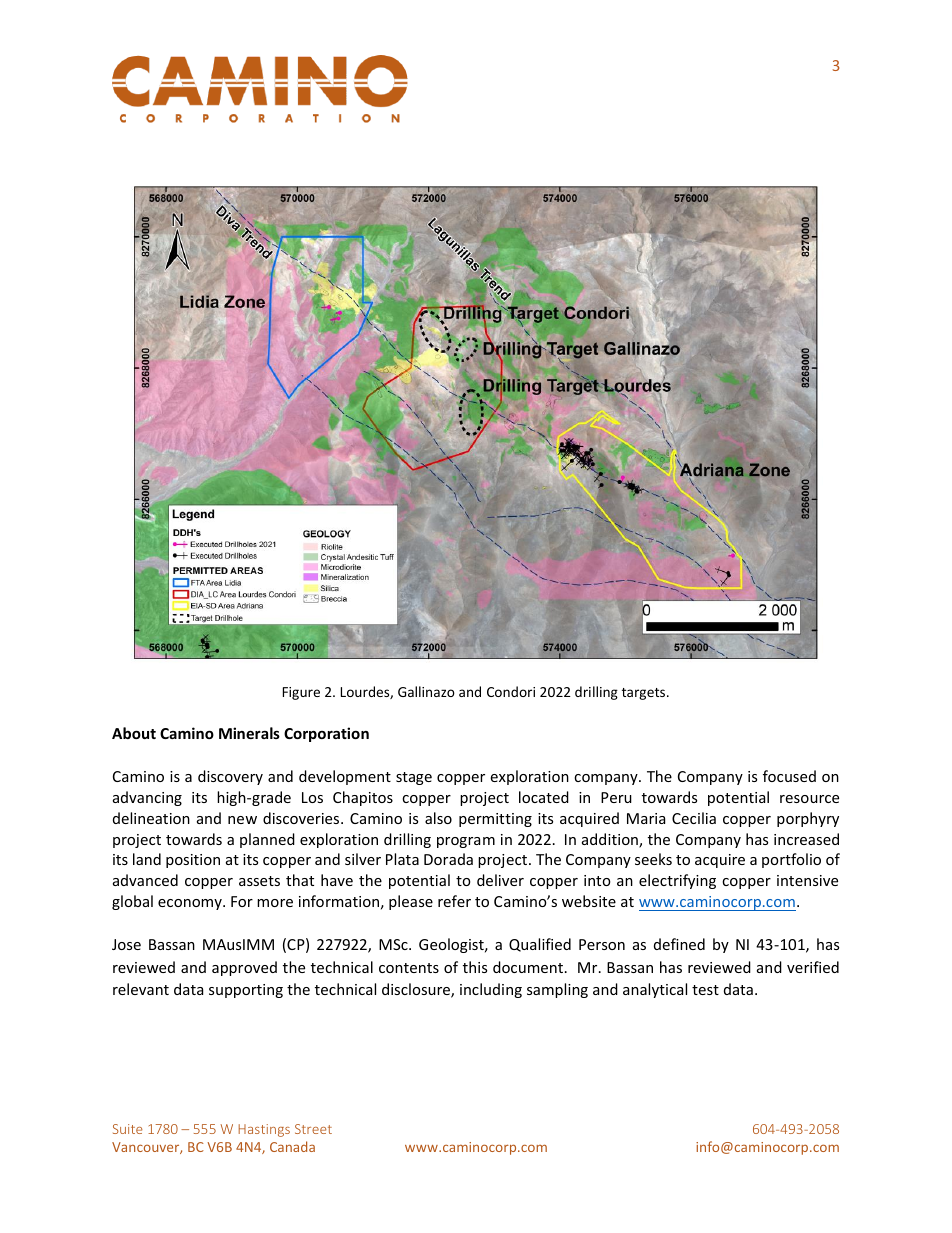  I want to click on economy, so click(191, 904).
